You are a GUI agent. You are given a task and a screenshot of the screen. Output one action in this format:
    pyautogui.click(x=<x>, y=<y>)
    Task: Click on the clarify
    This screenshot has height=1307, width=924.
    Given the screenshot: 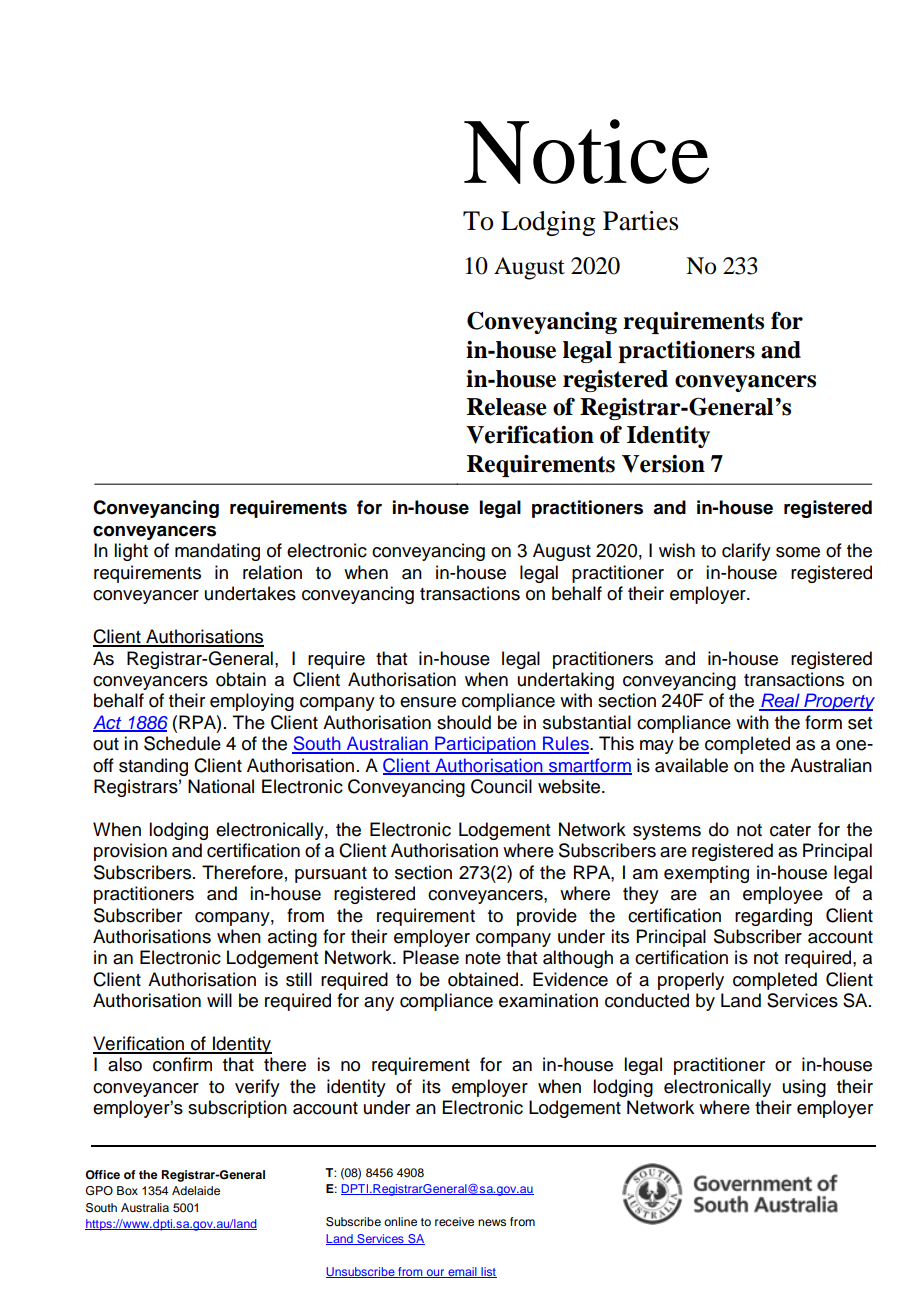 What is the action you would take?
    pyautogui.click(x=746, y=552)
